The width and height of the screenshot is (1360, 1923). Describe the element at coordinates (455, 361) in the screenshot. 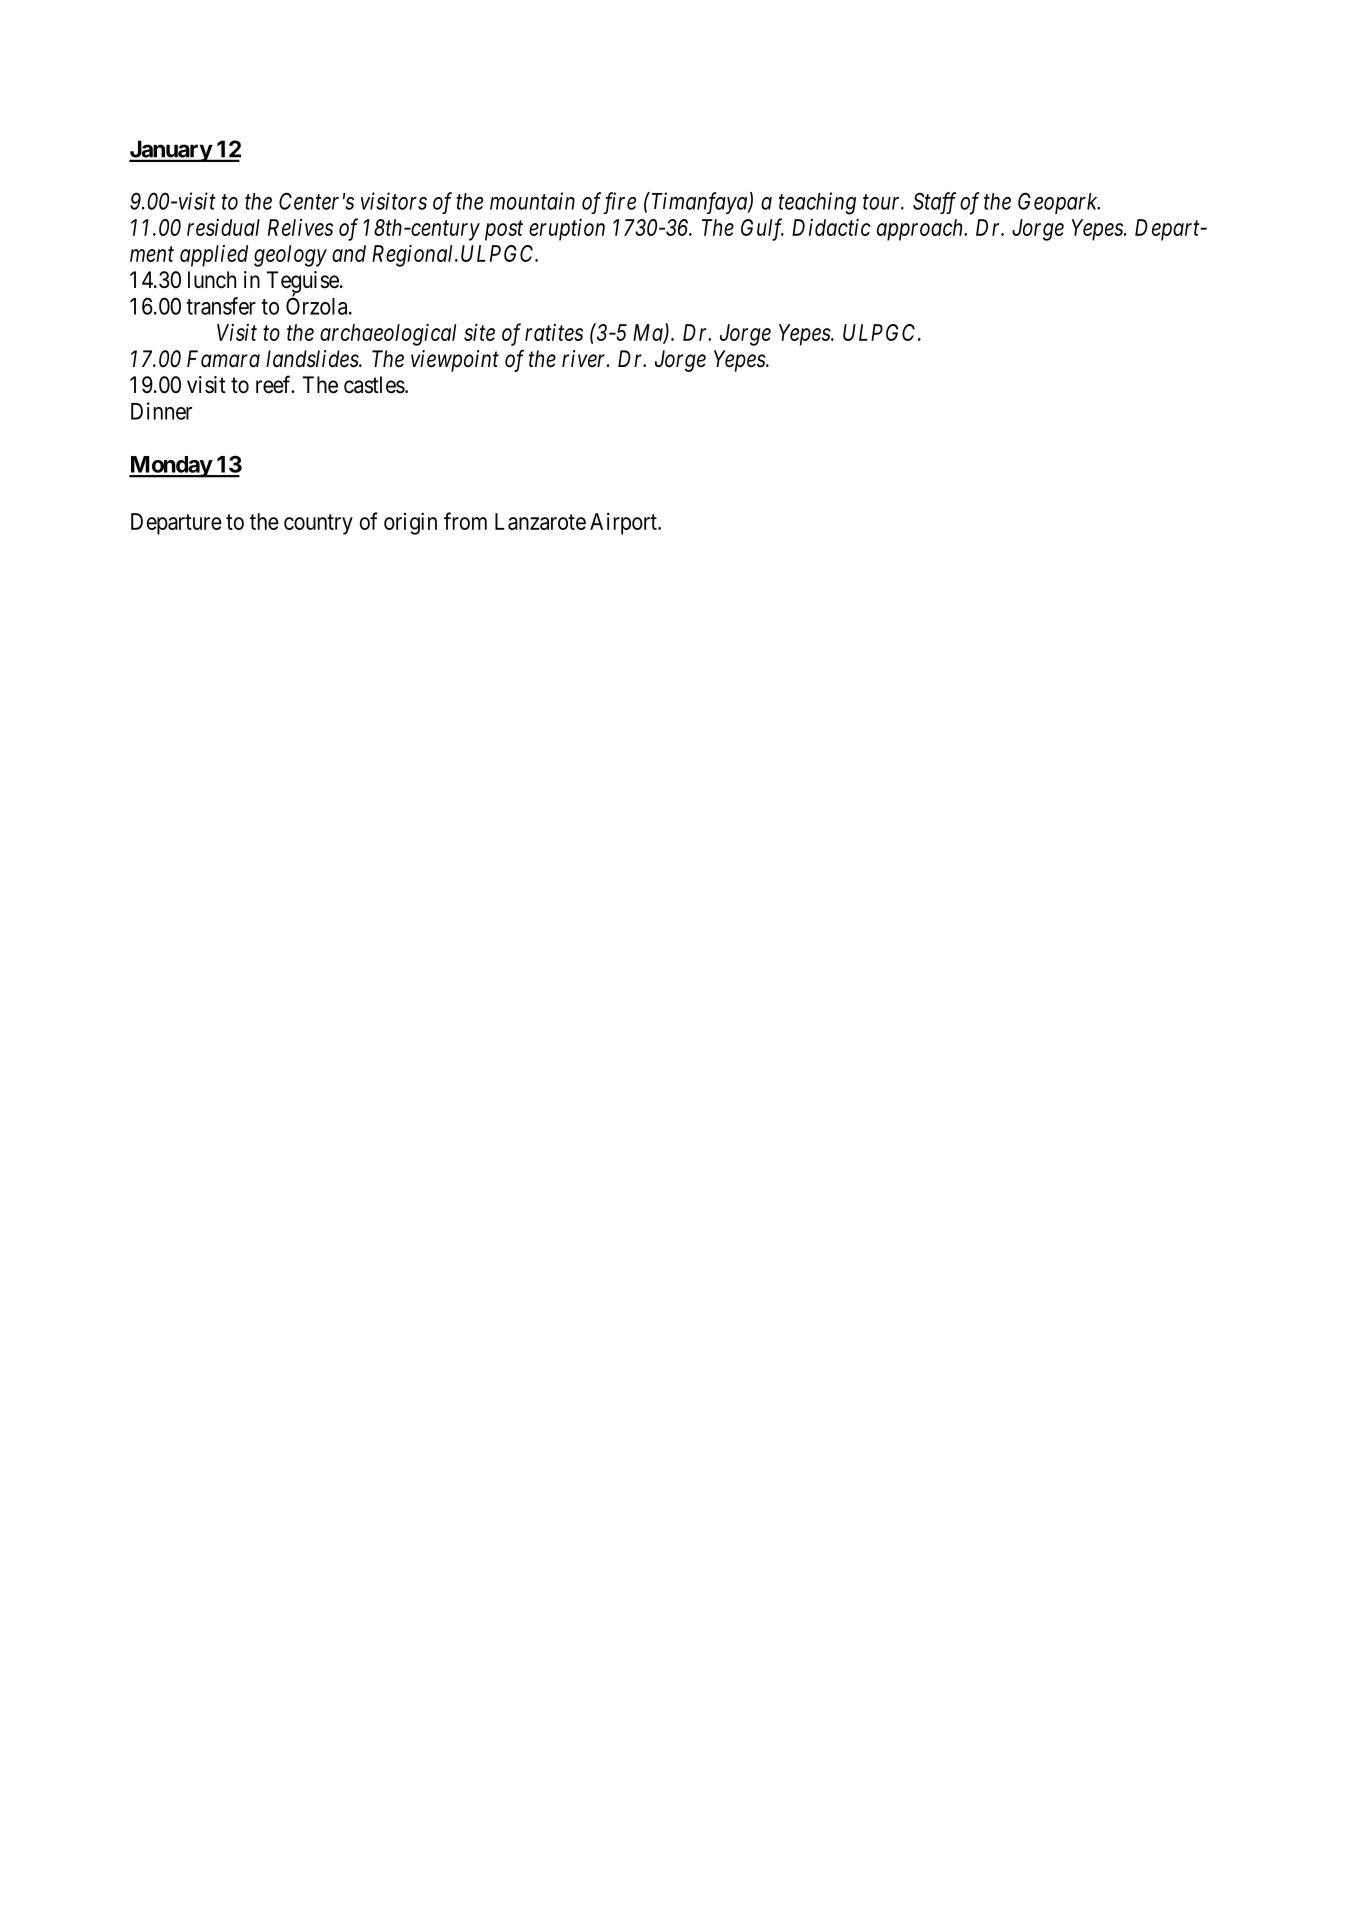

I see `viewpoint` at that location.
